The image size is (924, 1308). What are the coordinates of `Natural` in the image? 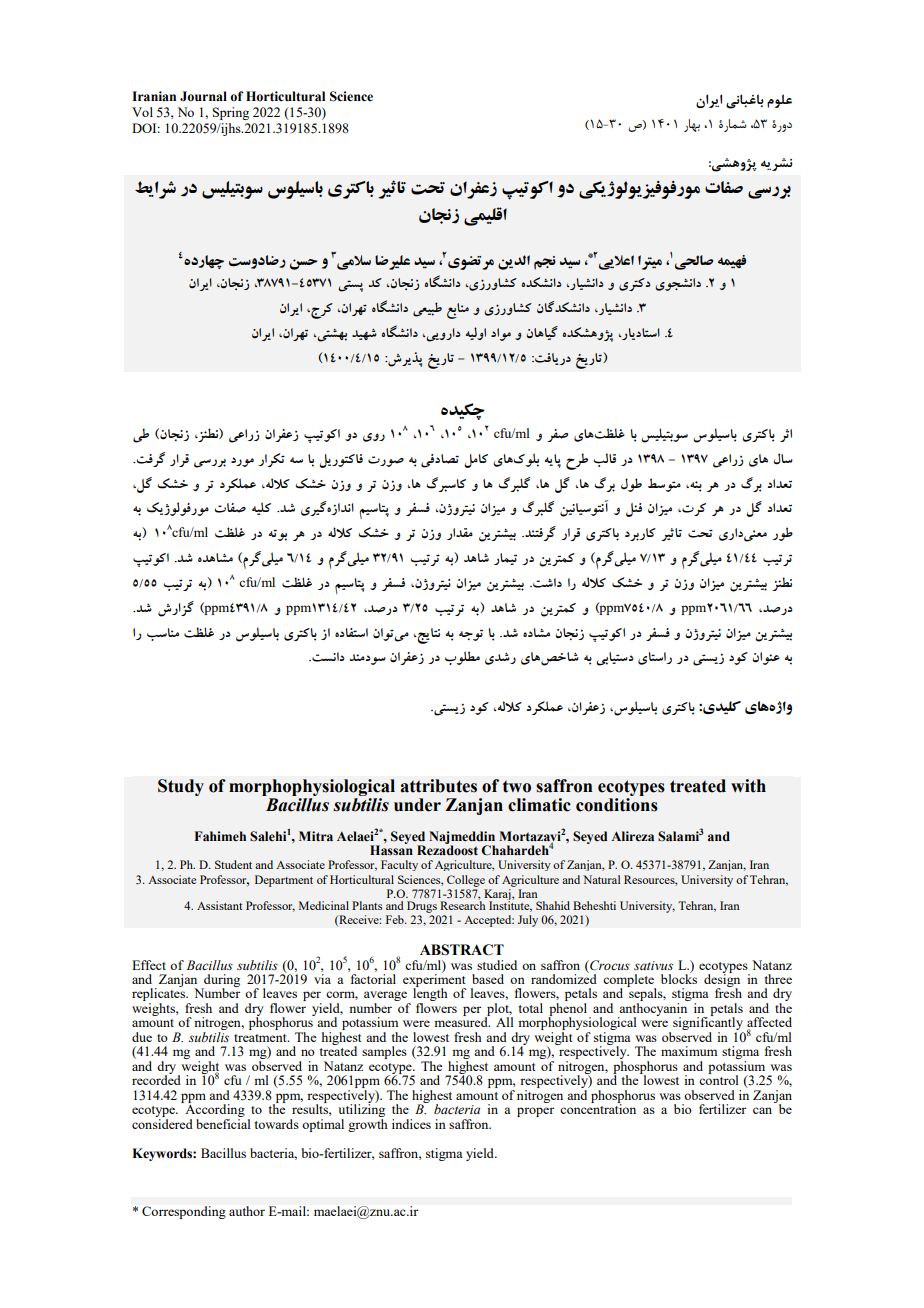 It's located at (601, 879).
